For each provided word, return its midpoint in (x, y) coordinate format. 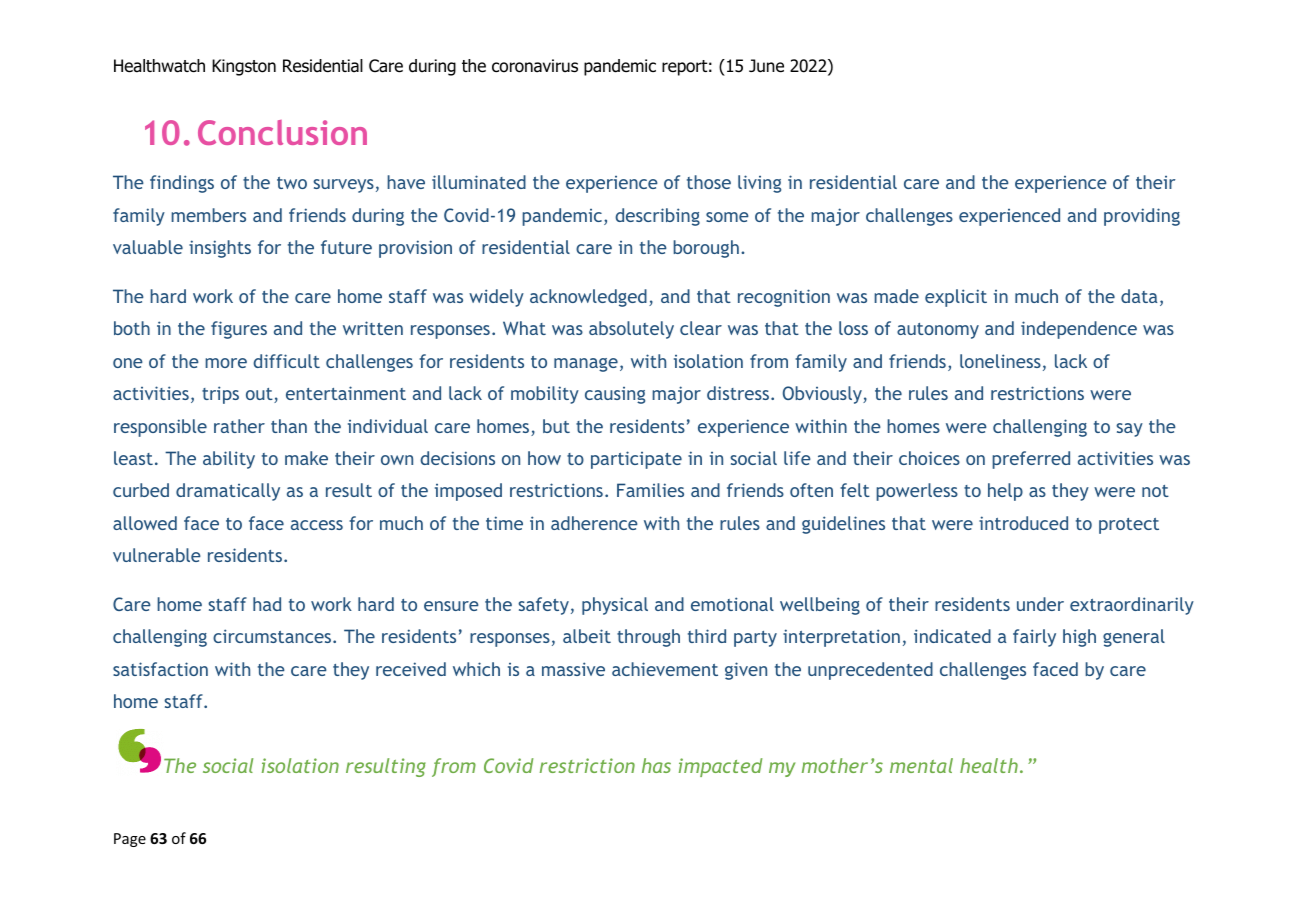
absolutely (631, 330)
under (1040, 604)
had (267, 604)
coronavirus (535, 66)
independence (1079, 330)
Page (130, 840)
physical (615, 606)
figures (239, 330)
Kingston (244, 67)
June (766, 66)
